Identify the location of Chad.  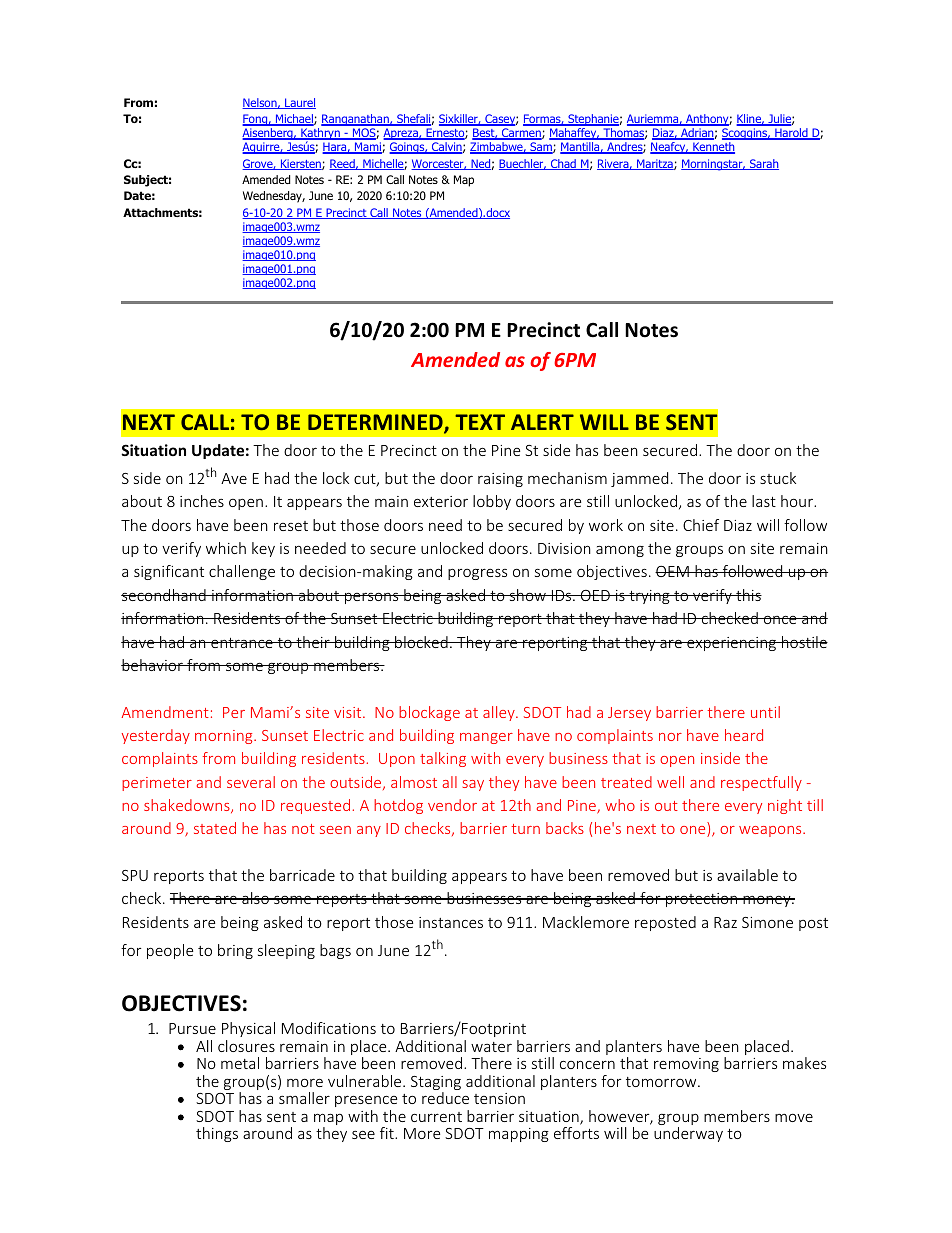
(563, 164).
